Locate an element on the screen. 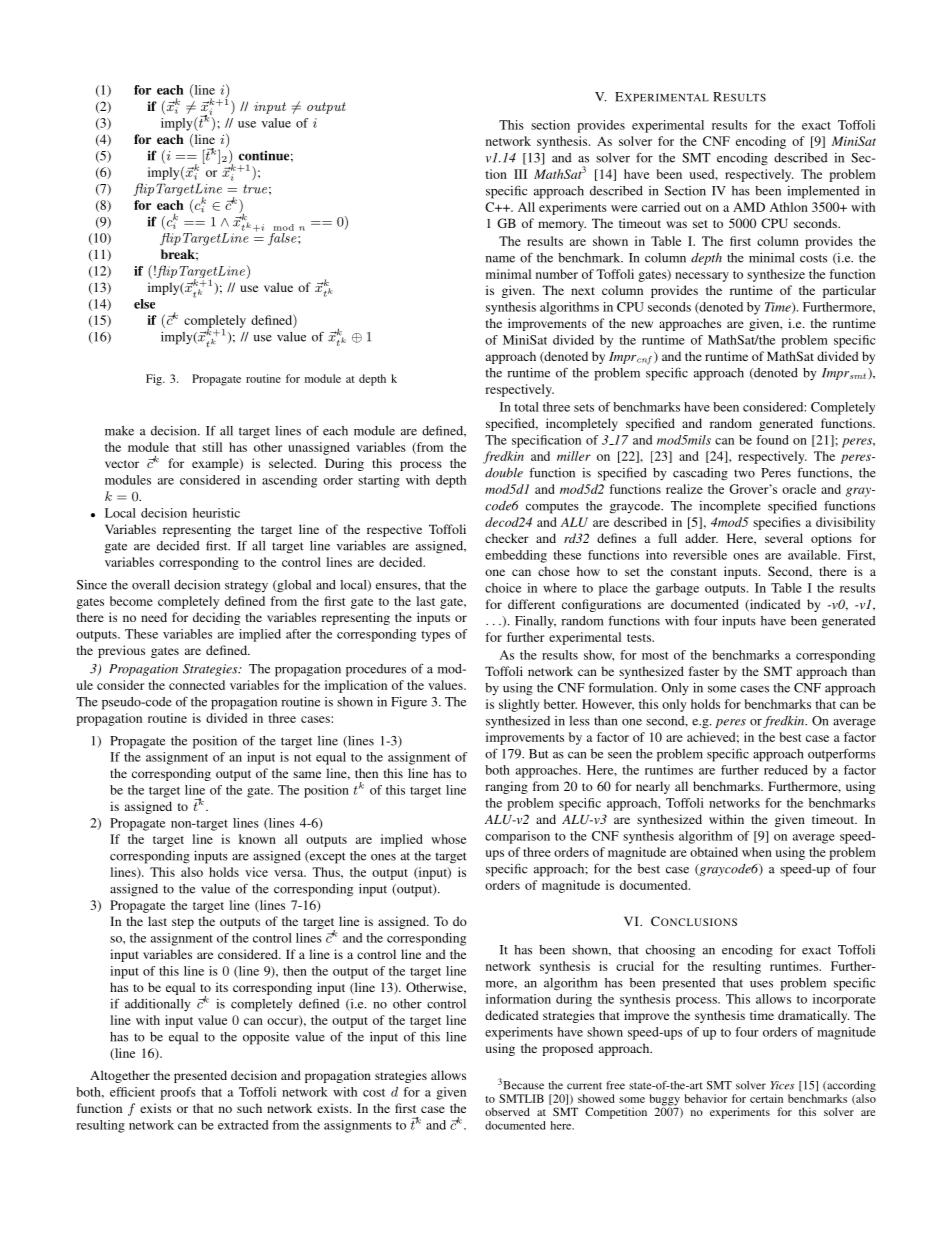  checker is located at coordinates (507, 538).
